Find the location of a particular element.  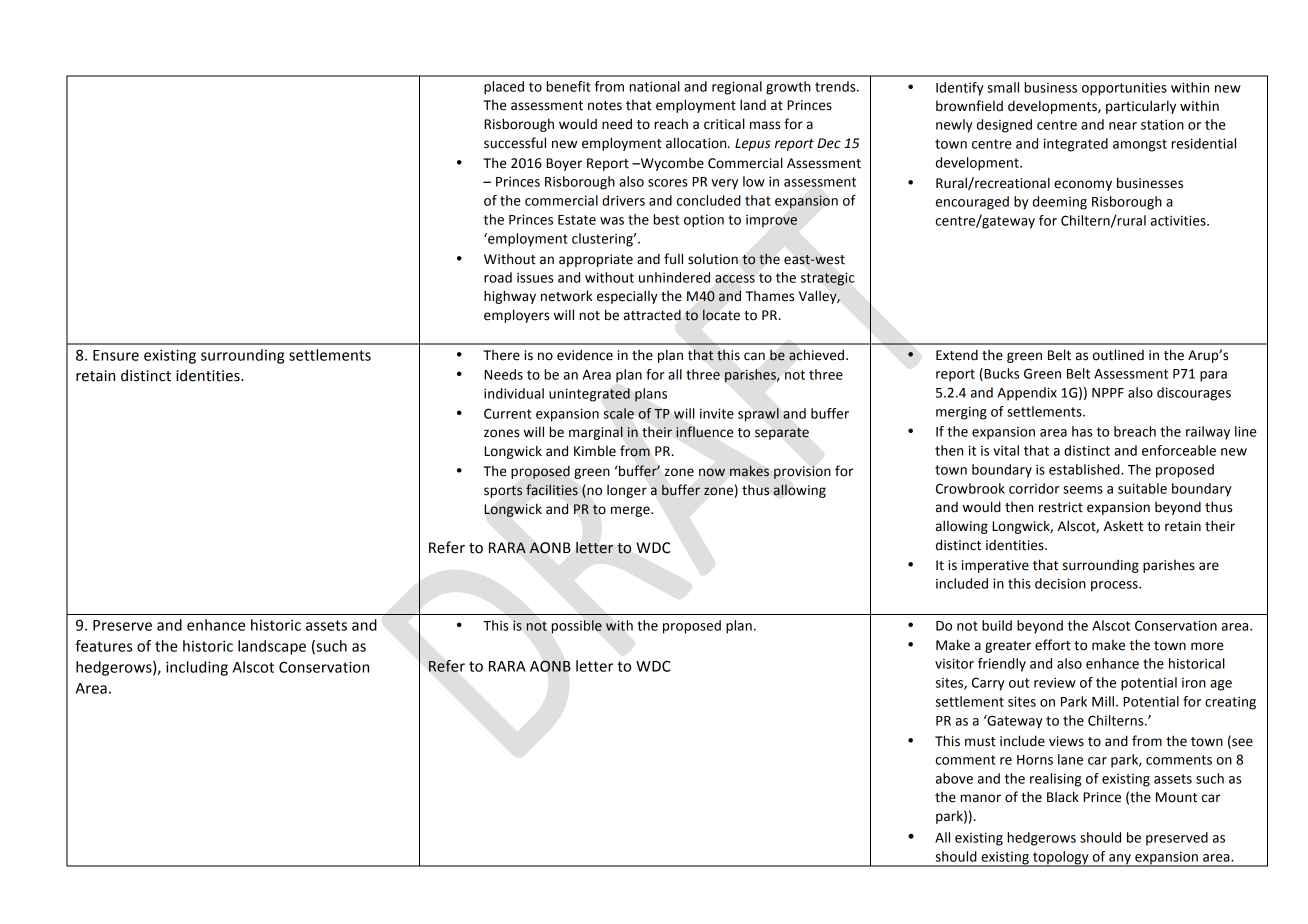

Ensure is located at coordinates (116, 355).
